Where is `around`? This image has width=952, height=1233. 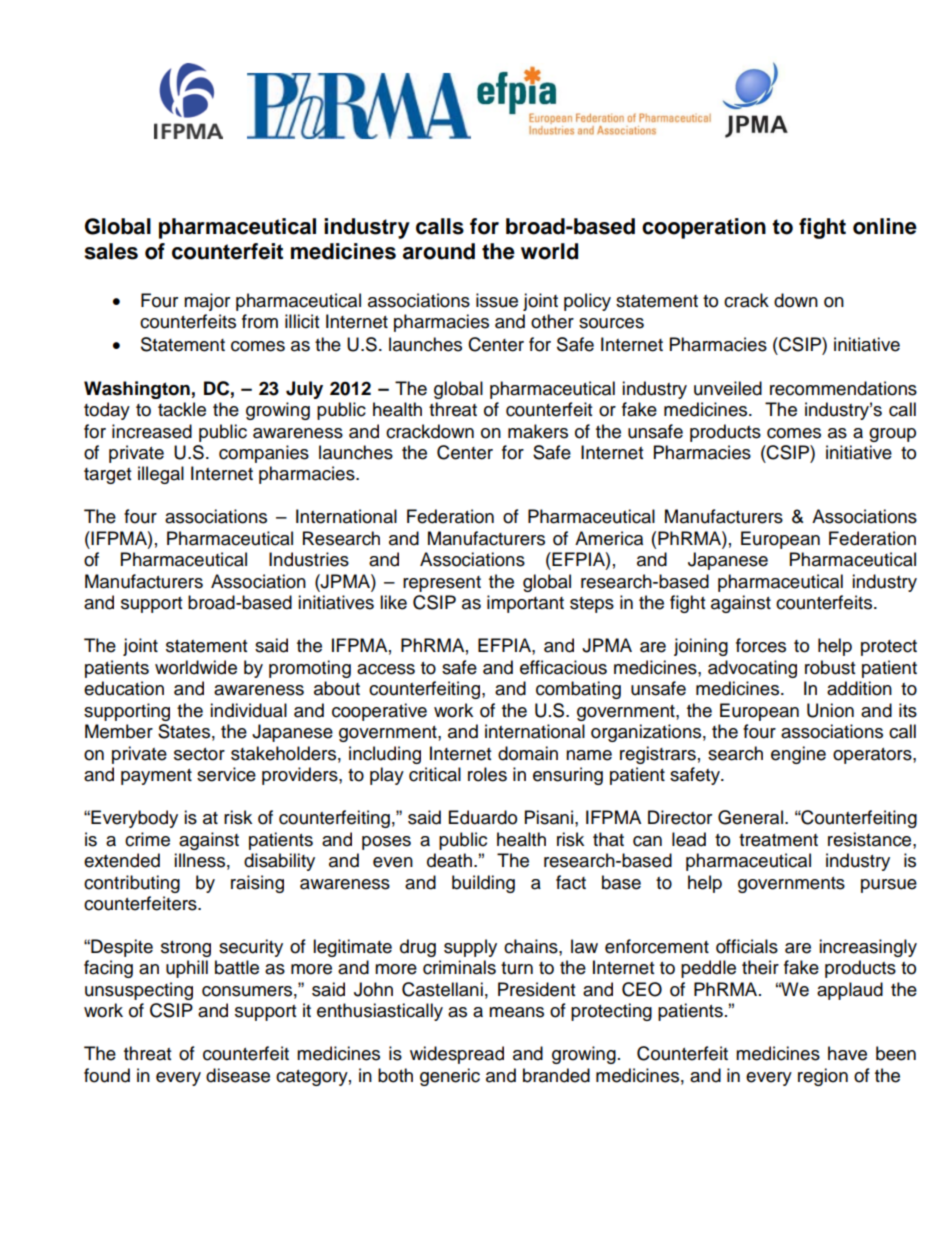 around is located at coordinates (439, 251).
